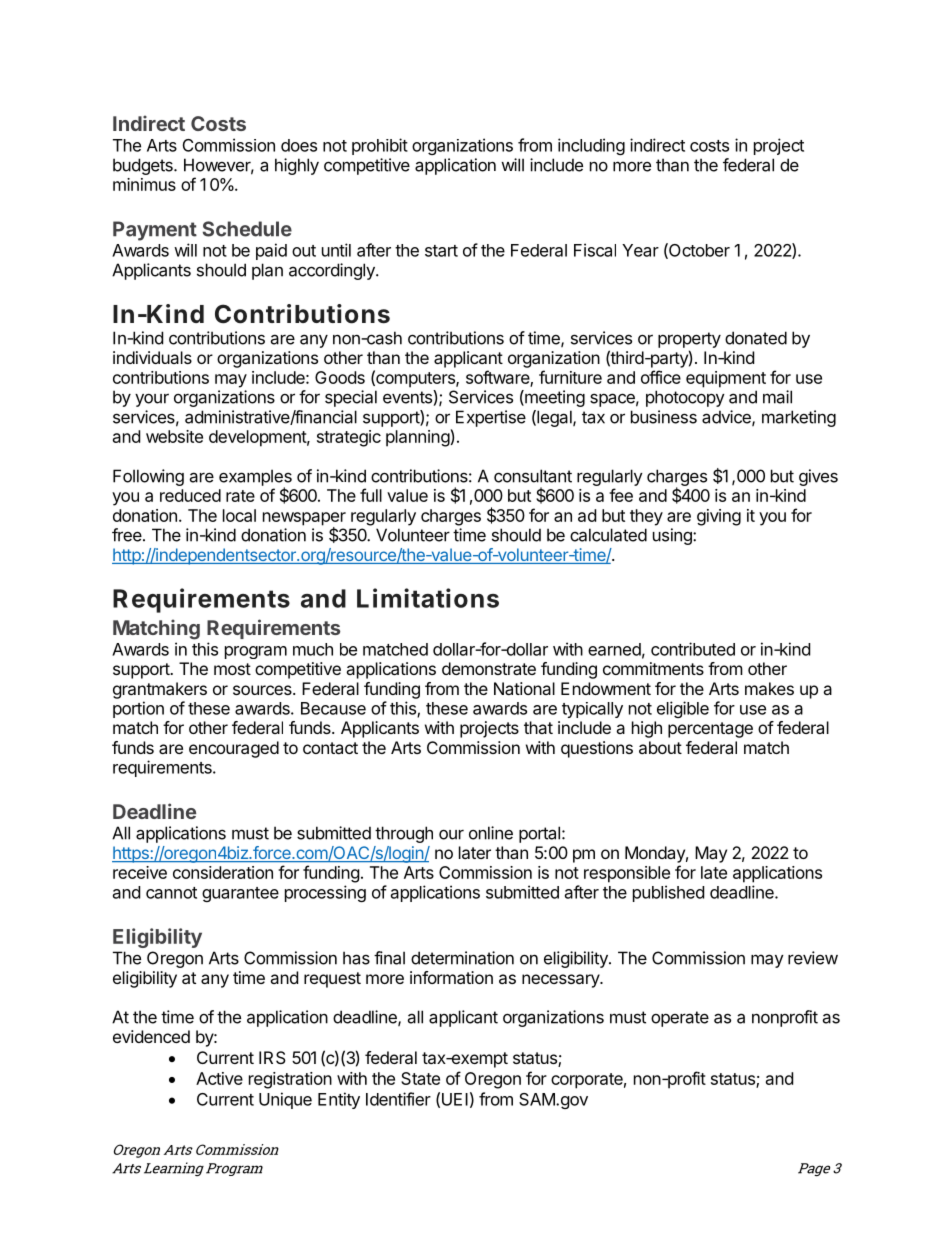  What do you see at coordinates (190, 495) in the document?
I see `reduced` at bounding box center [190, 495].
